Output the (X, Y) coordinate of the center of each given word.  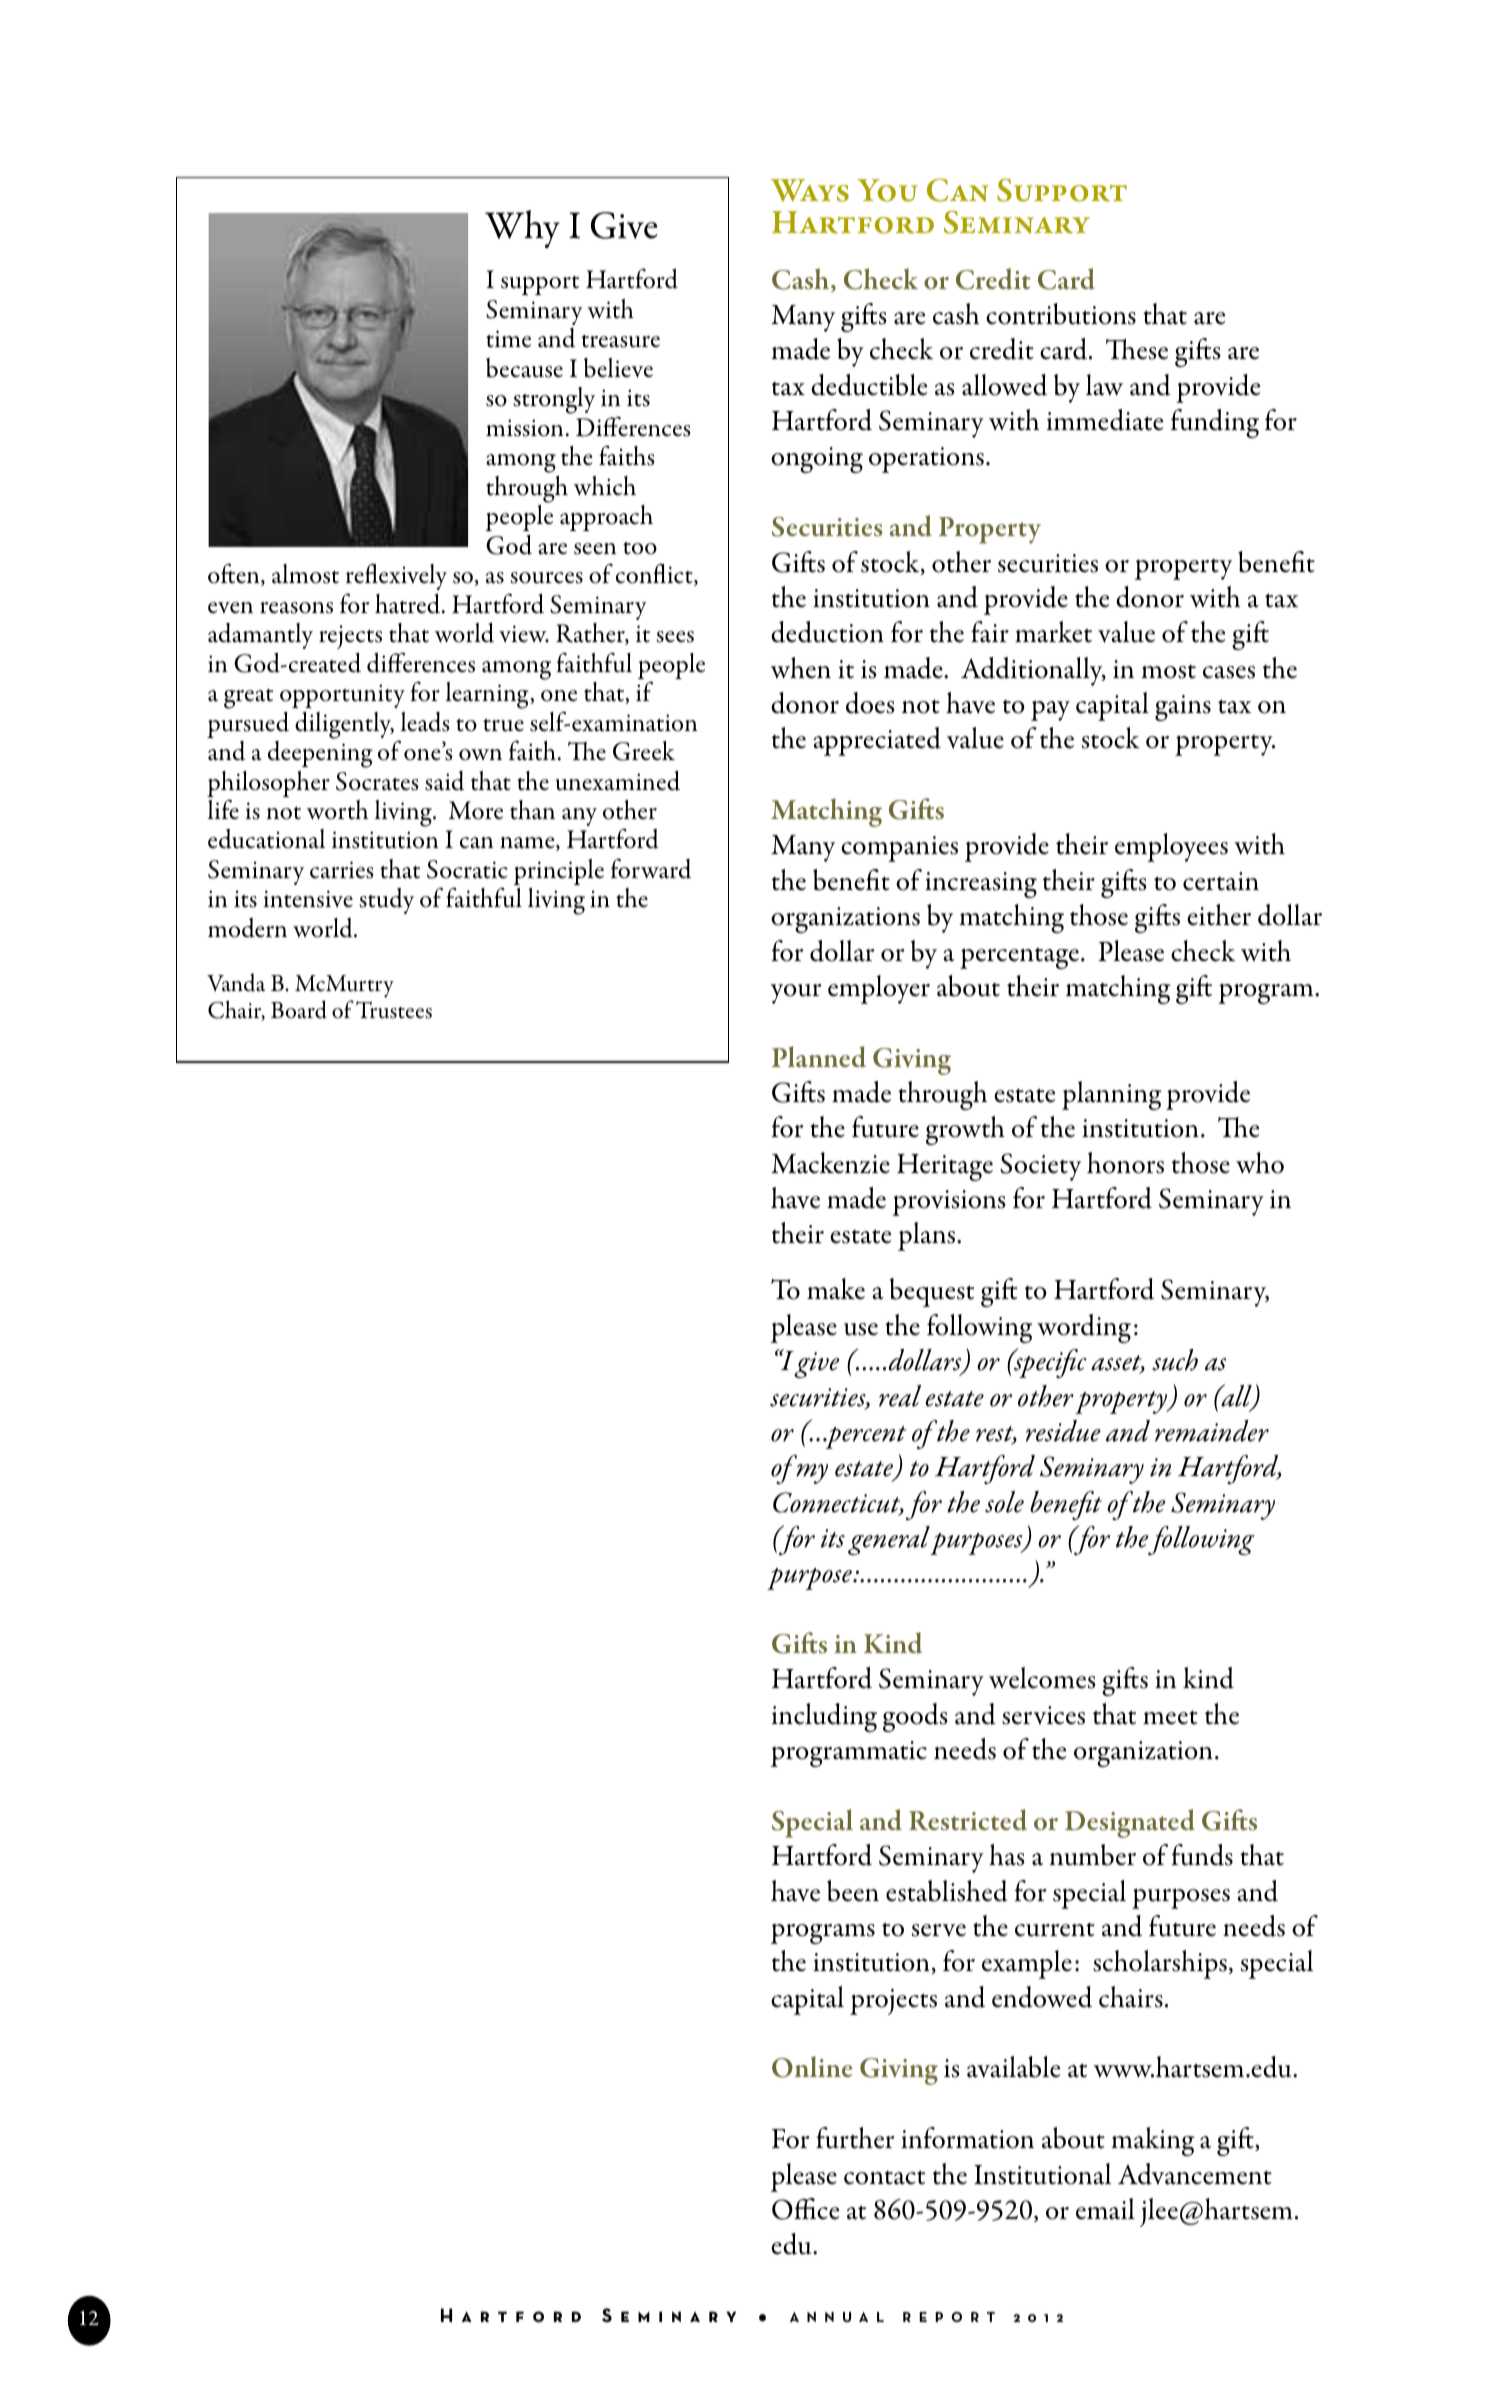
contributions (1061, 314)
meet (1170, 1717)
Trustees (394, 1010)
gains (1183, 708)
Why (522, 229)
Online (812, 2067)
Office (805, 2209)
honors (1125, 1163)
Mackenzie (830, 1163)
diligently (344, 725)
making (1152, 2141)
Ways (810, 190)
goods (915, 1717)
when (801, 668)
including (824, 1717)
